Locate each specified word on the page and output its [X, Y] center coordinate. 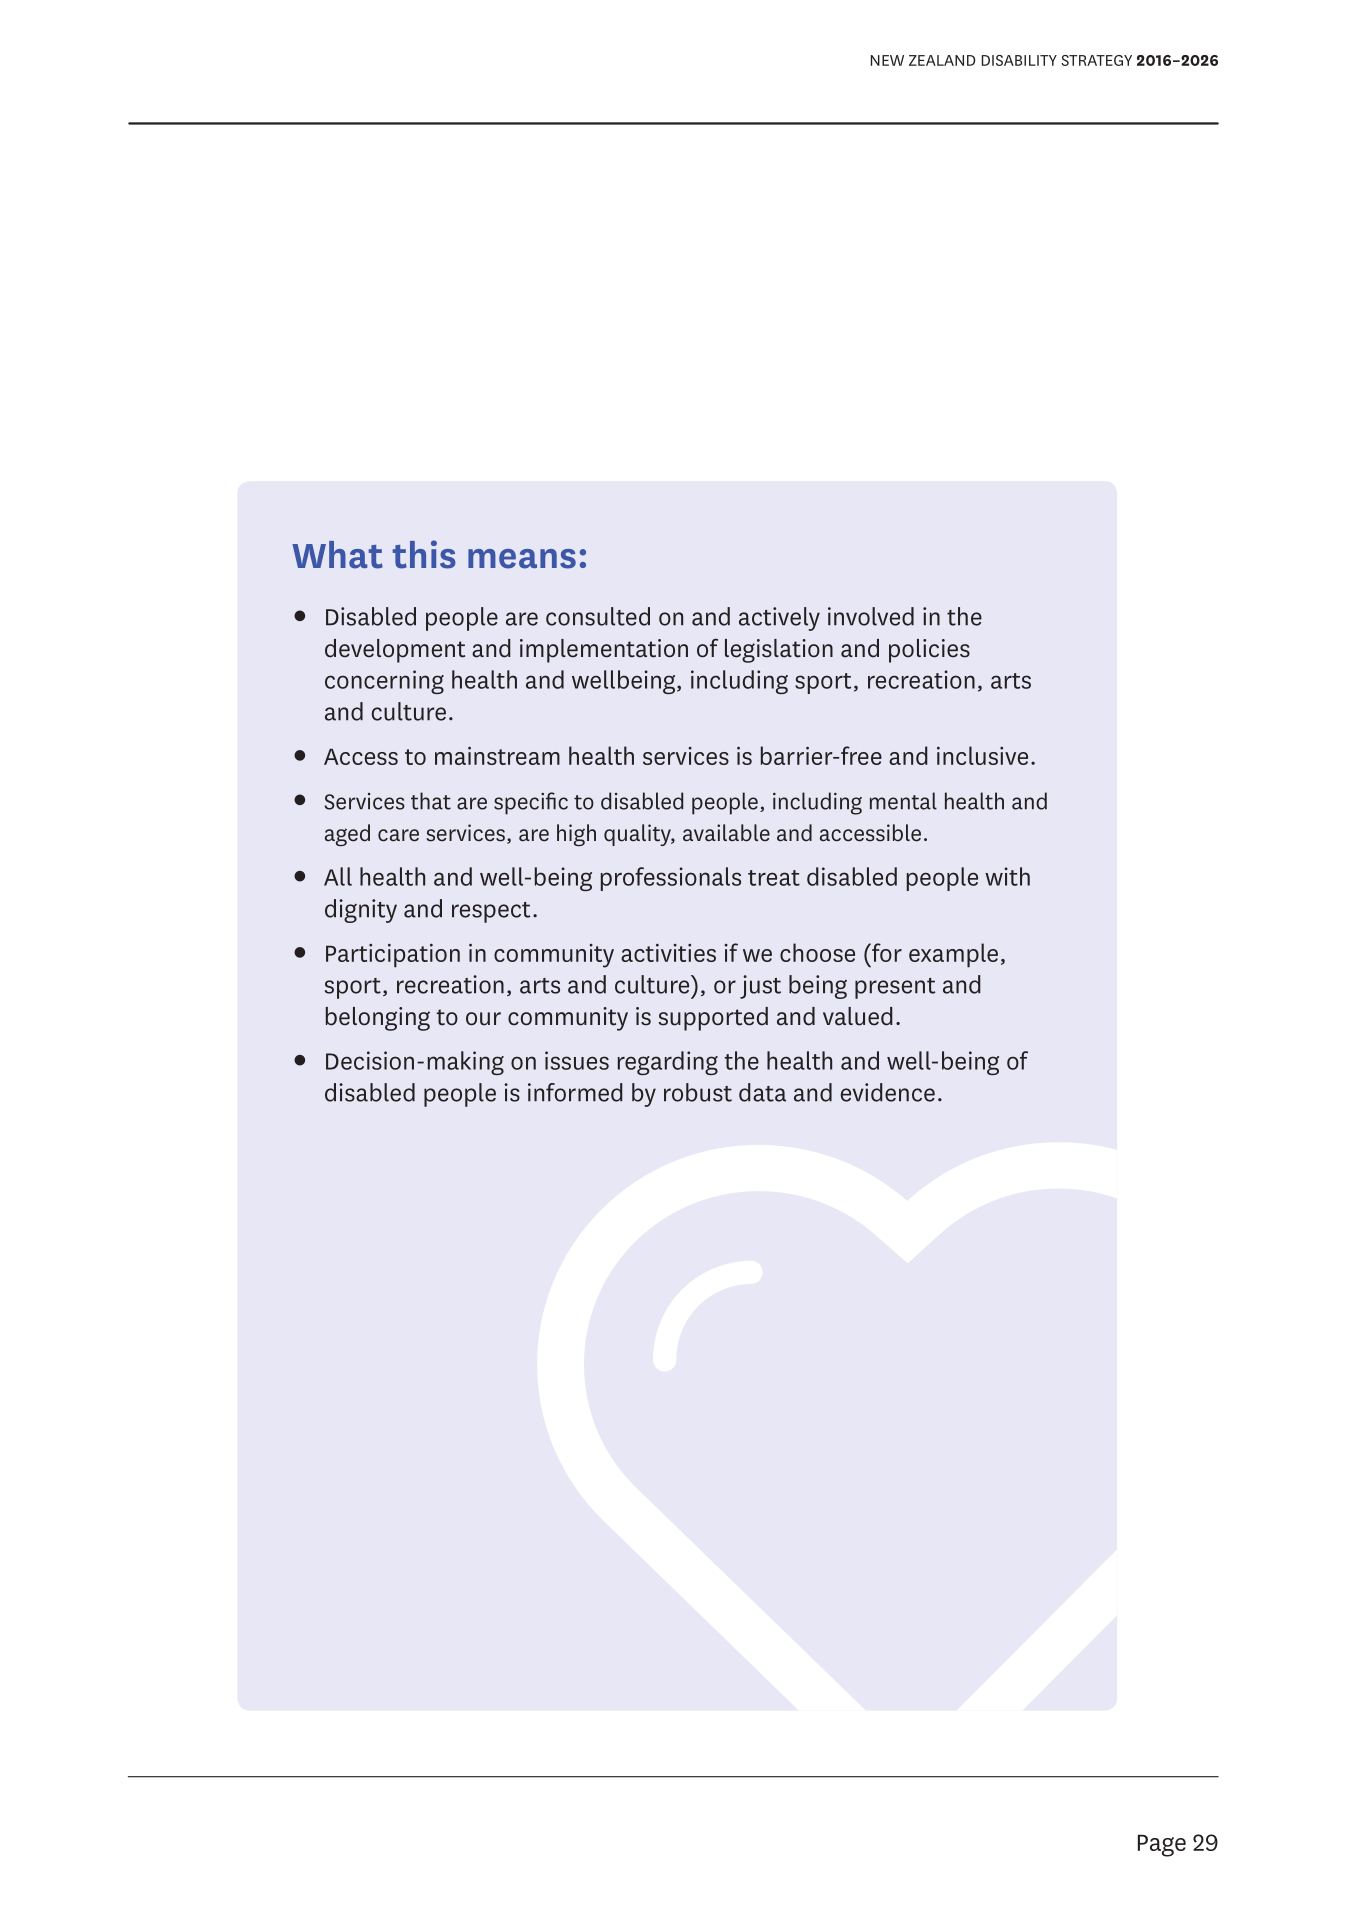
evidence [888, 1092]
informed [575, 1092]
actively [779, 619]
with [1007, 876]
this [424, 554]
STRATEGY [1096, 60]
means [522, 559]
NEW [887, 60]
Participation [393, 955]
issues [577, 1060]
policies [929, 651]
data [762, 1092]
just [760, 987]
